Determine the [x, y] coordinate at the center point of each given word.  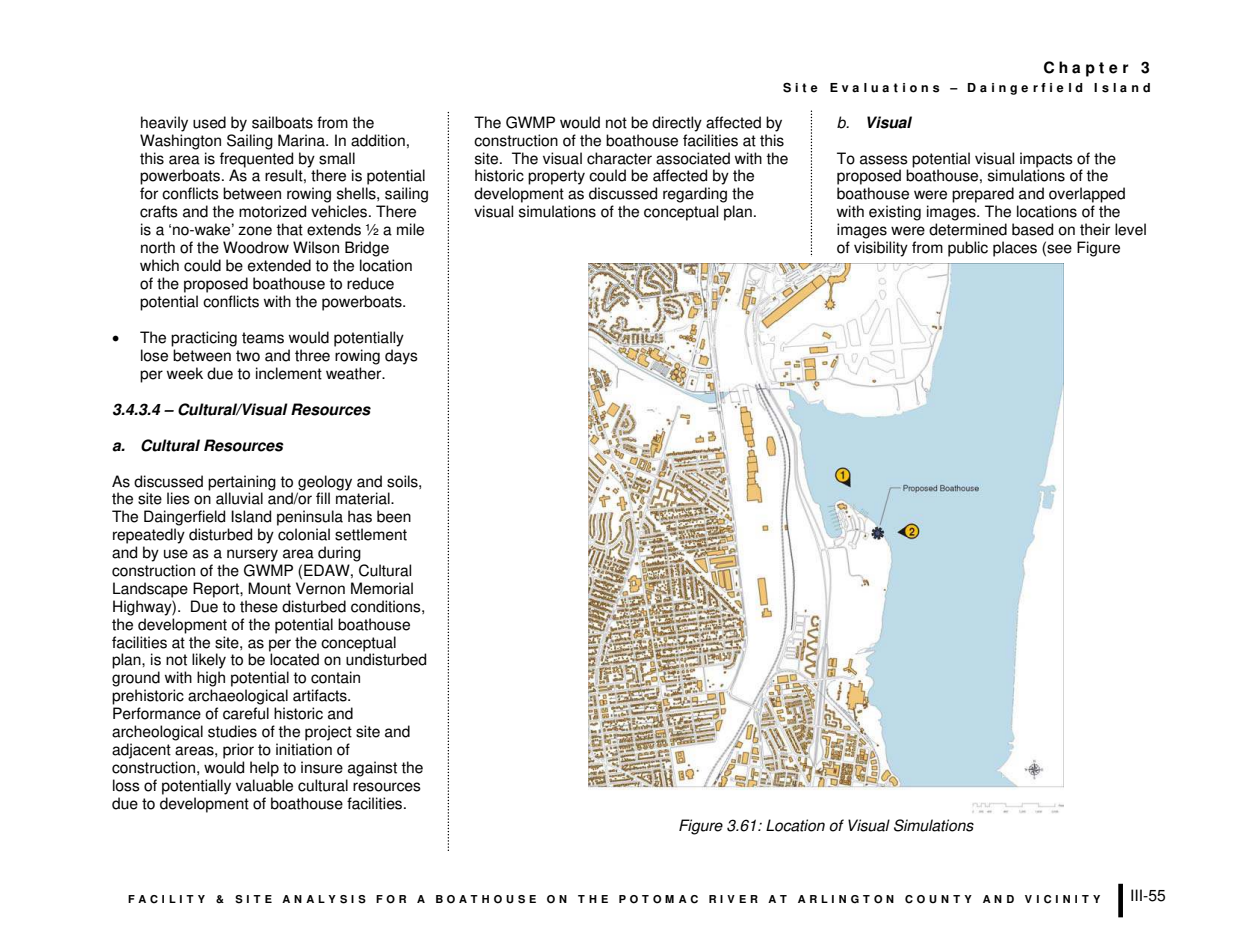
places [1015, 249]
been [394, 516]
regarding [695, 195]
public [968, 249]
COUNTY [938, 899]
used [209, 122]
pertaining [242, 483]
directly [677, 124]
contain [335, 677]
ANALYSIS [324, 899]
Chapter [1086, 69]
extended [279, 265]
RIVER [733, 899]
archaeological [238, 697]
